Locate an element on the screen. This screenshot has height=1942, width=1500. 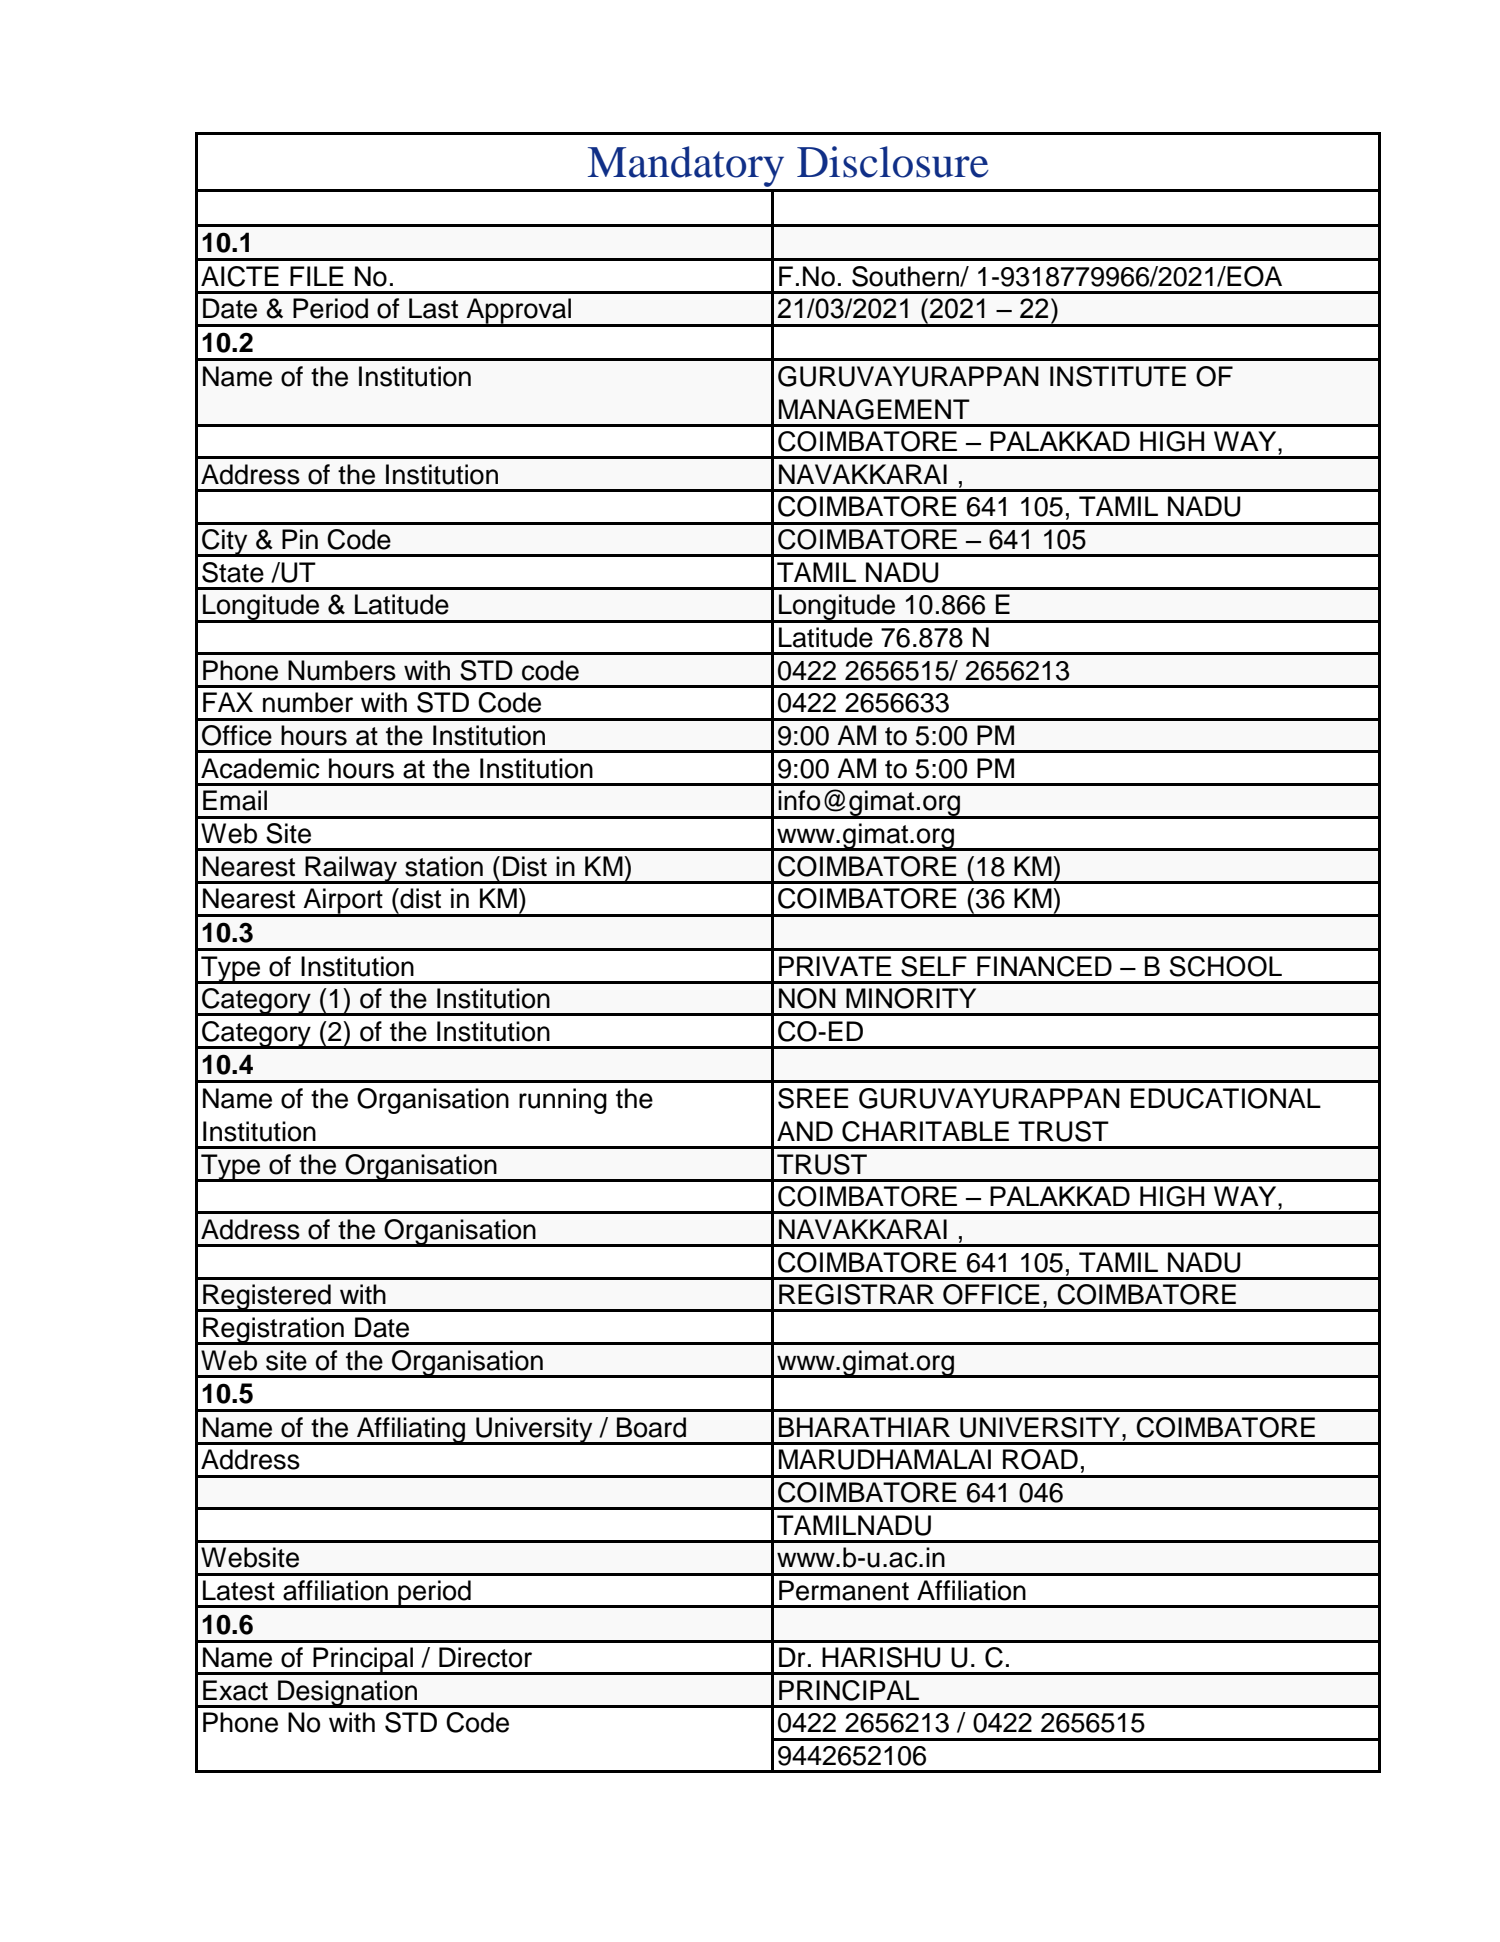
Disclosure is located at coordinates (893, 162).
